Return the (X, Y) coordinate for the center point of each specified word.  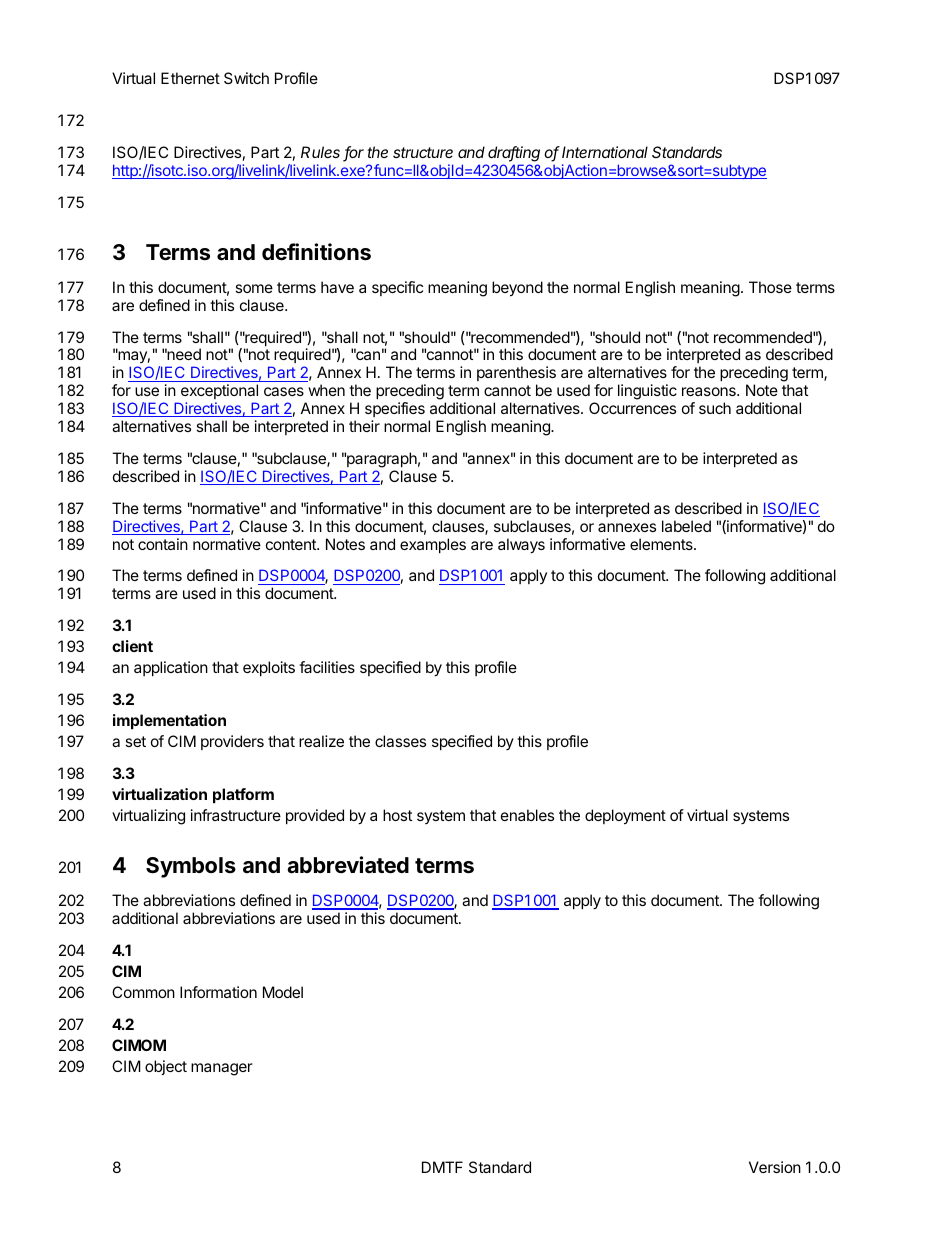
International (605, 152)
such (715, 408)
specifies (395, 409)
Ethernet (190, 78)
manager (222, 1069)
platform (243, 795)
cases (284, 391)
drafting (514, 154)
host (397, 815)
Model (283, 992)
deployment (625, 817)
